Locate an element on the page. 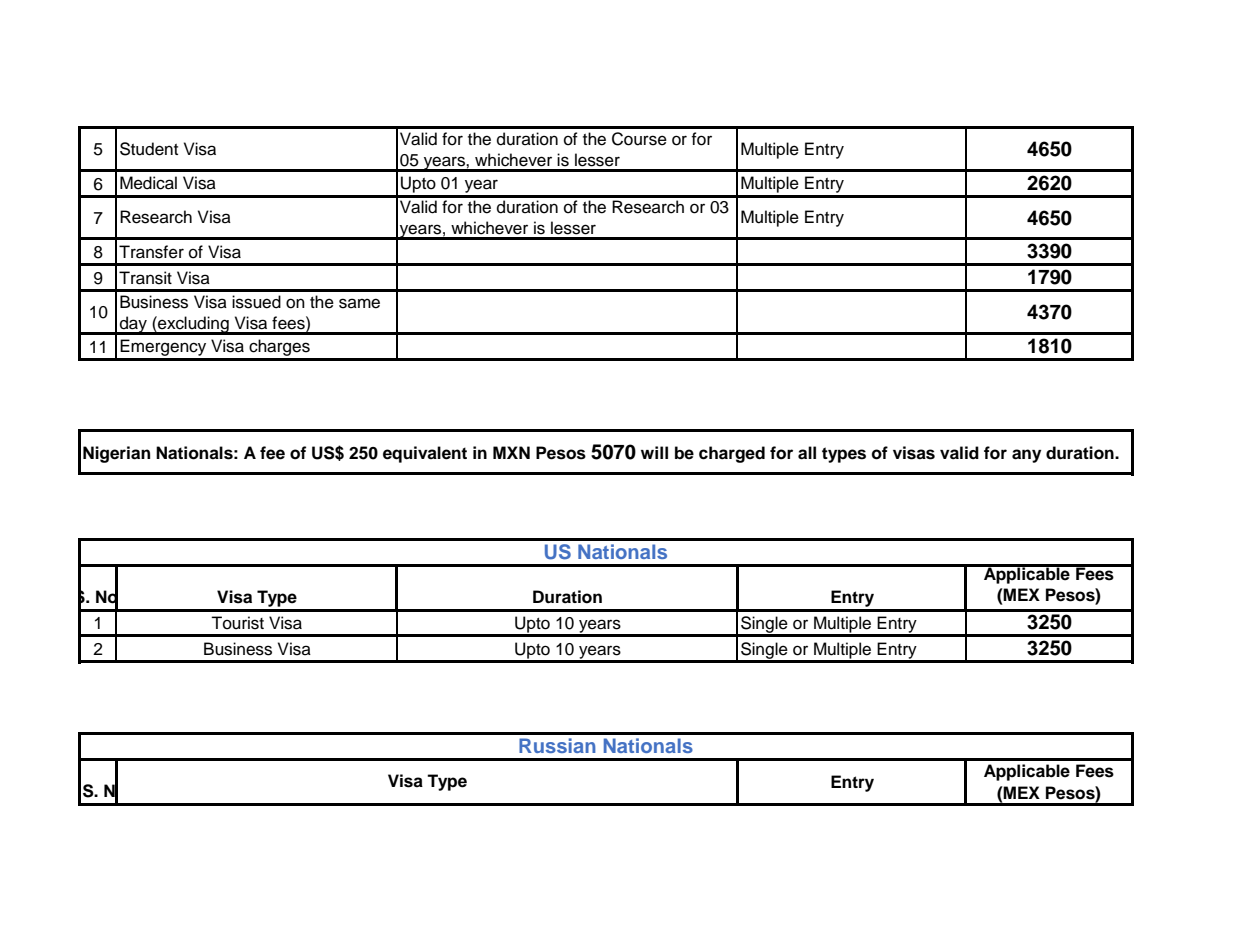 The image size is (1233, 952). charged is located at coordinates (732, 454).
